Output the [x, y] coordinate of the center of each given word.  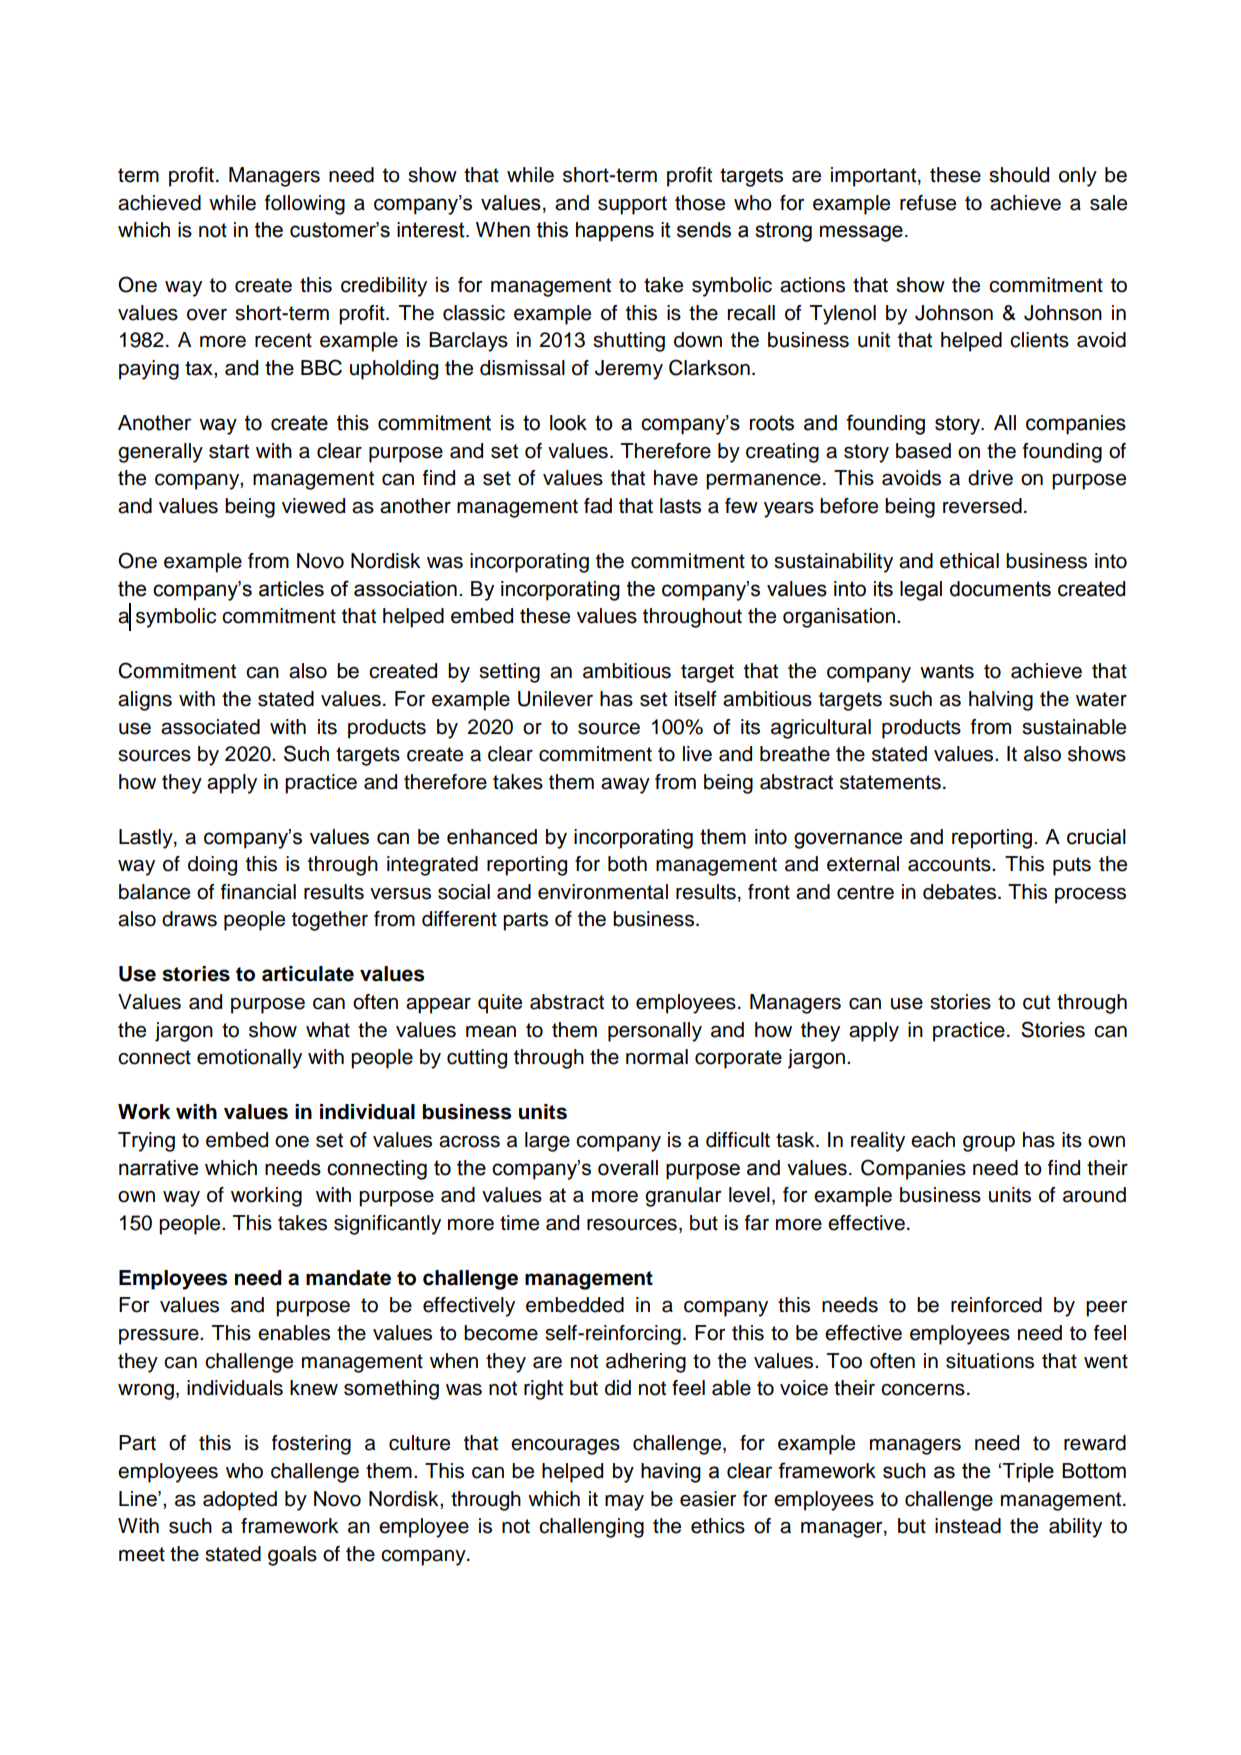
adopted [240, 1501]
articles [291, 589]
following [305, 205]
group [989, 1144]
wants [947, 671]
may [624, 1503]
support [632, 205]
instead [968, 1526]
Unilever [555, 699]
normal [657, 1057]
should [1019, 175]
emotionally [249, 1059]
